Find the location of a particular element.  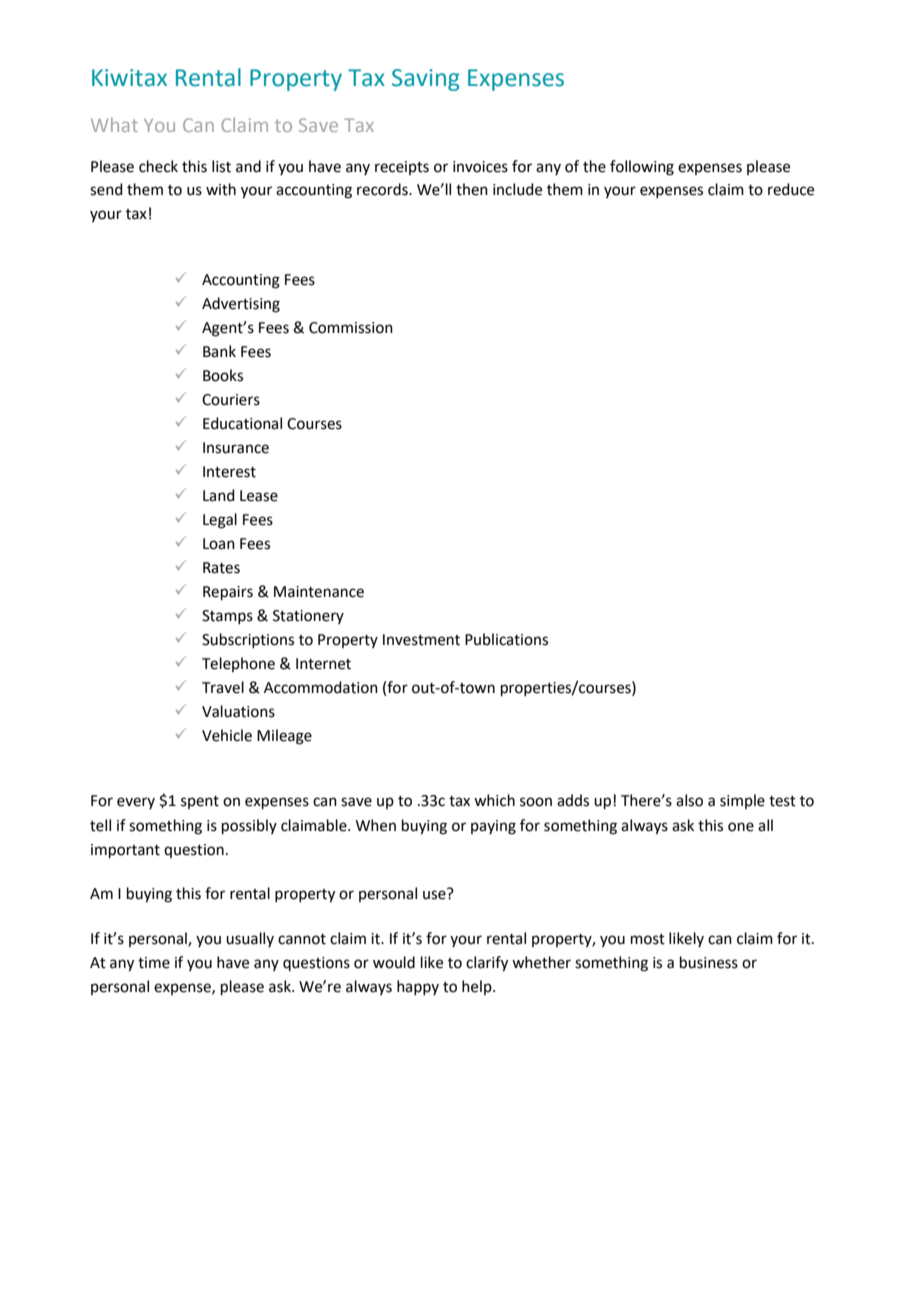

Saving is located at coordinates (426, 80).
